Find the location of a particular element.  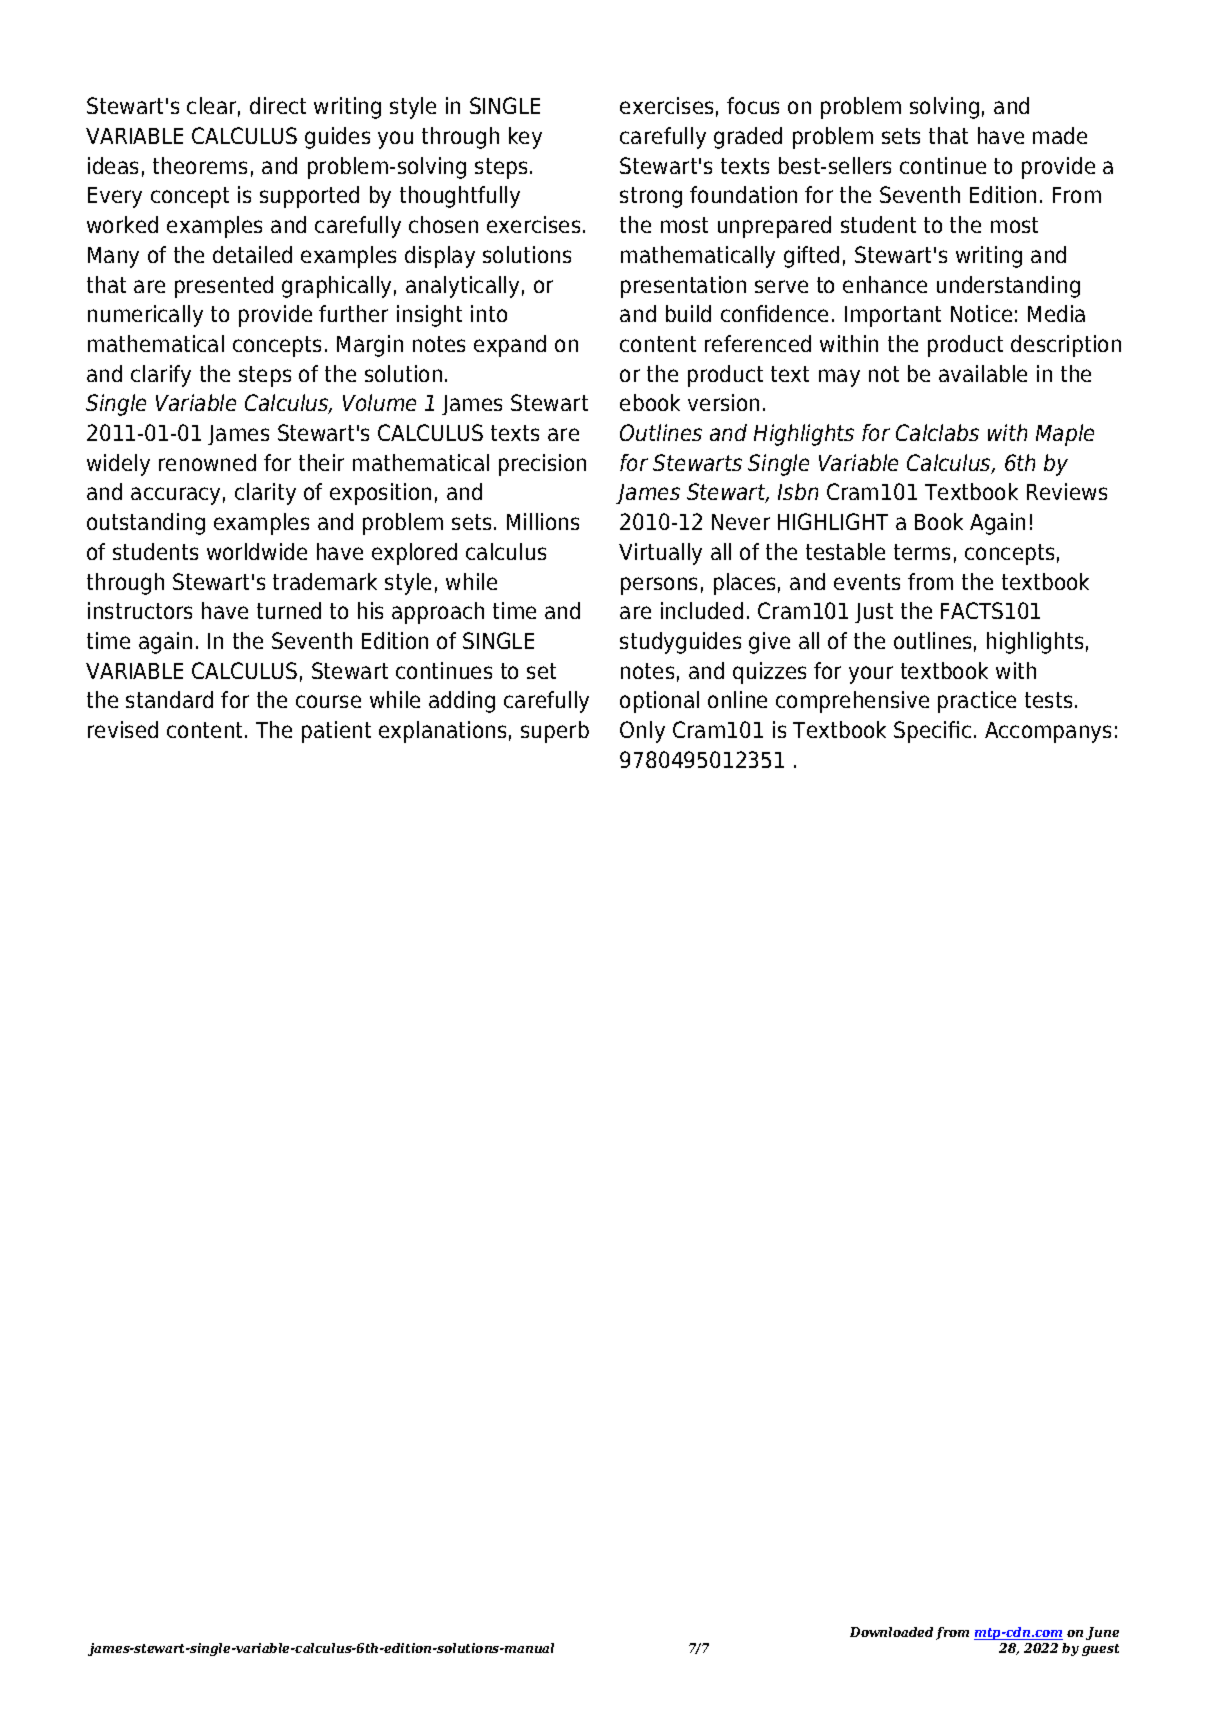

Downloaded is located at coordinates (891, 1632).
